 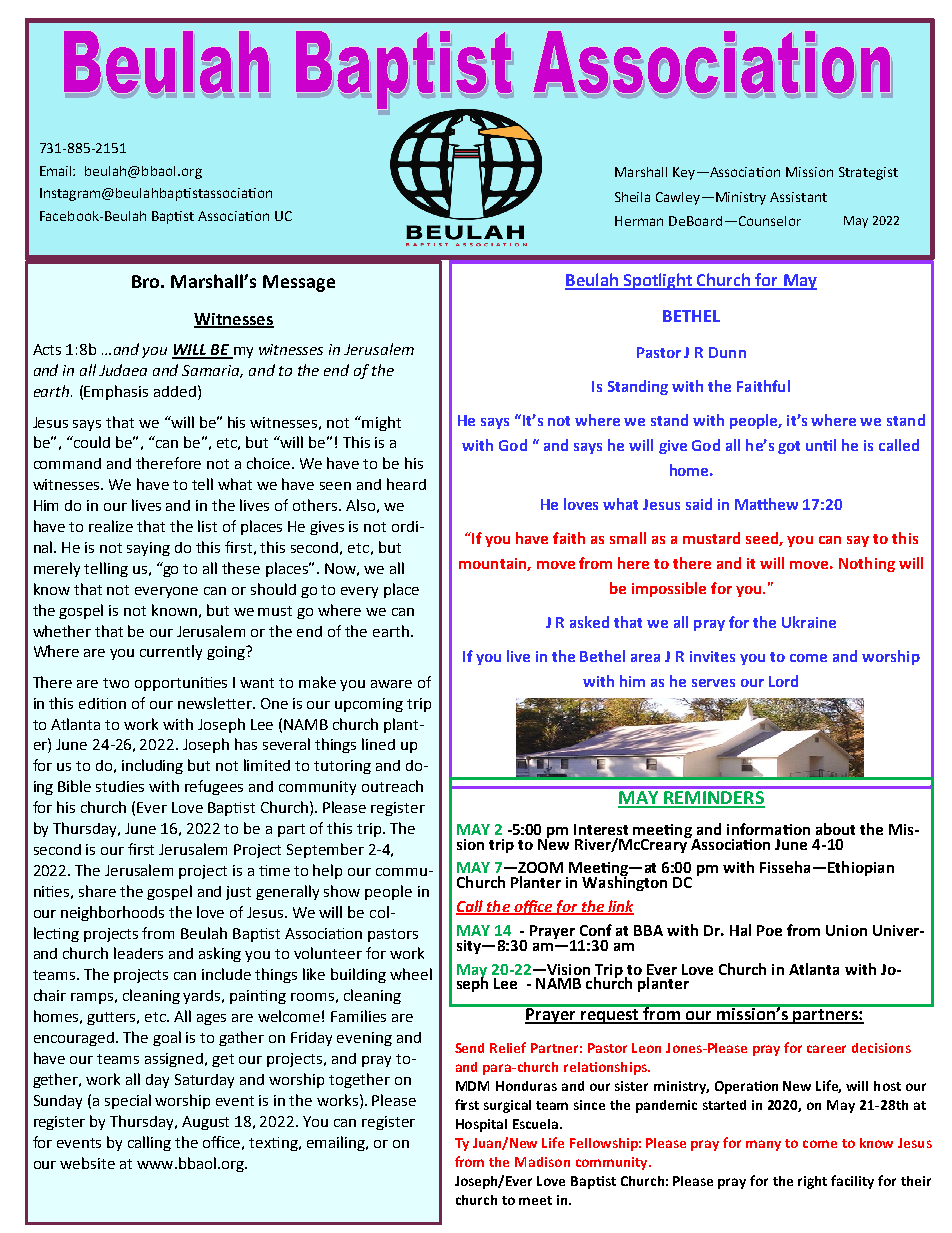 I want to click on Union, so click(x=846, y=930).
